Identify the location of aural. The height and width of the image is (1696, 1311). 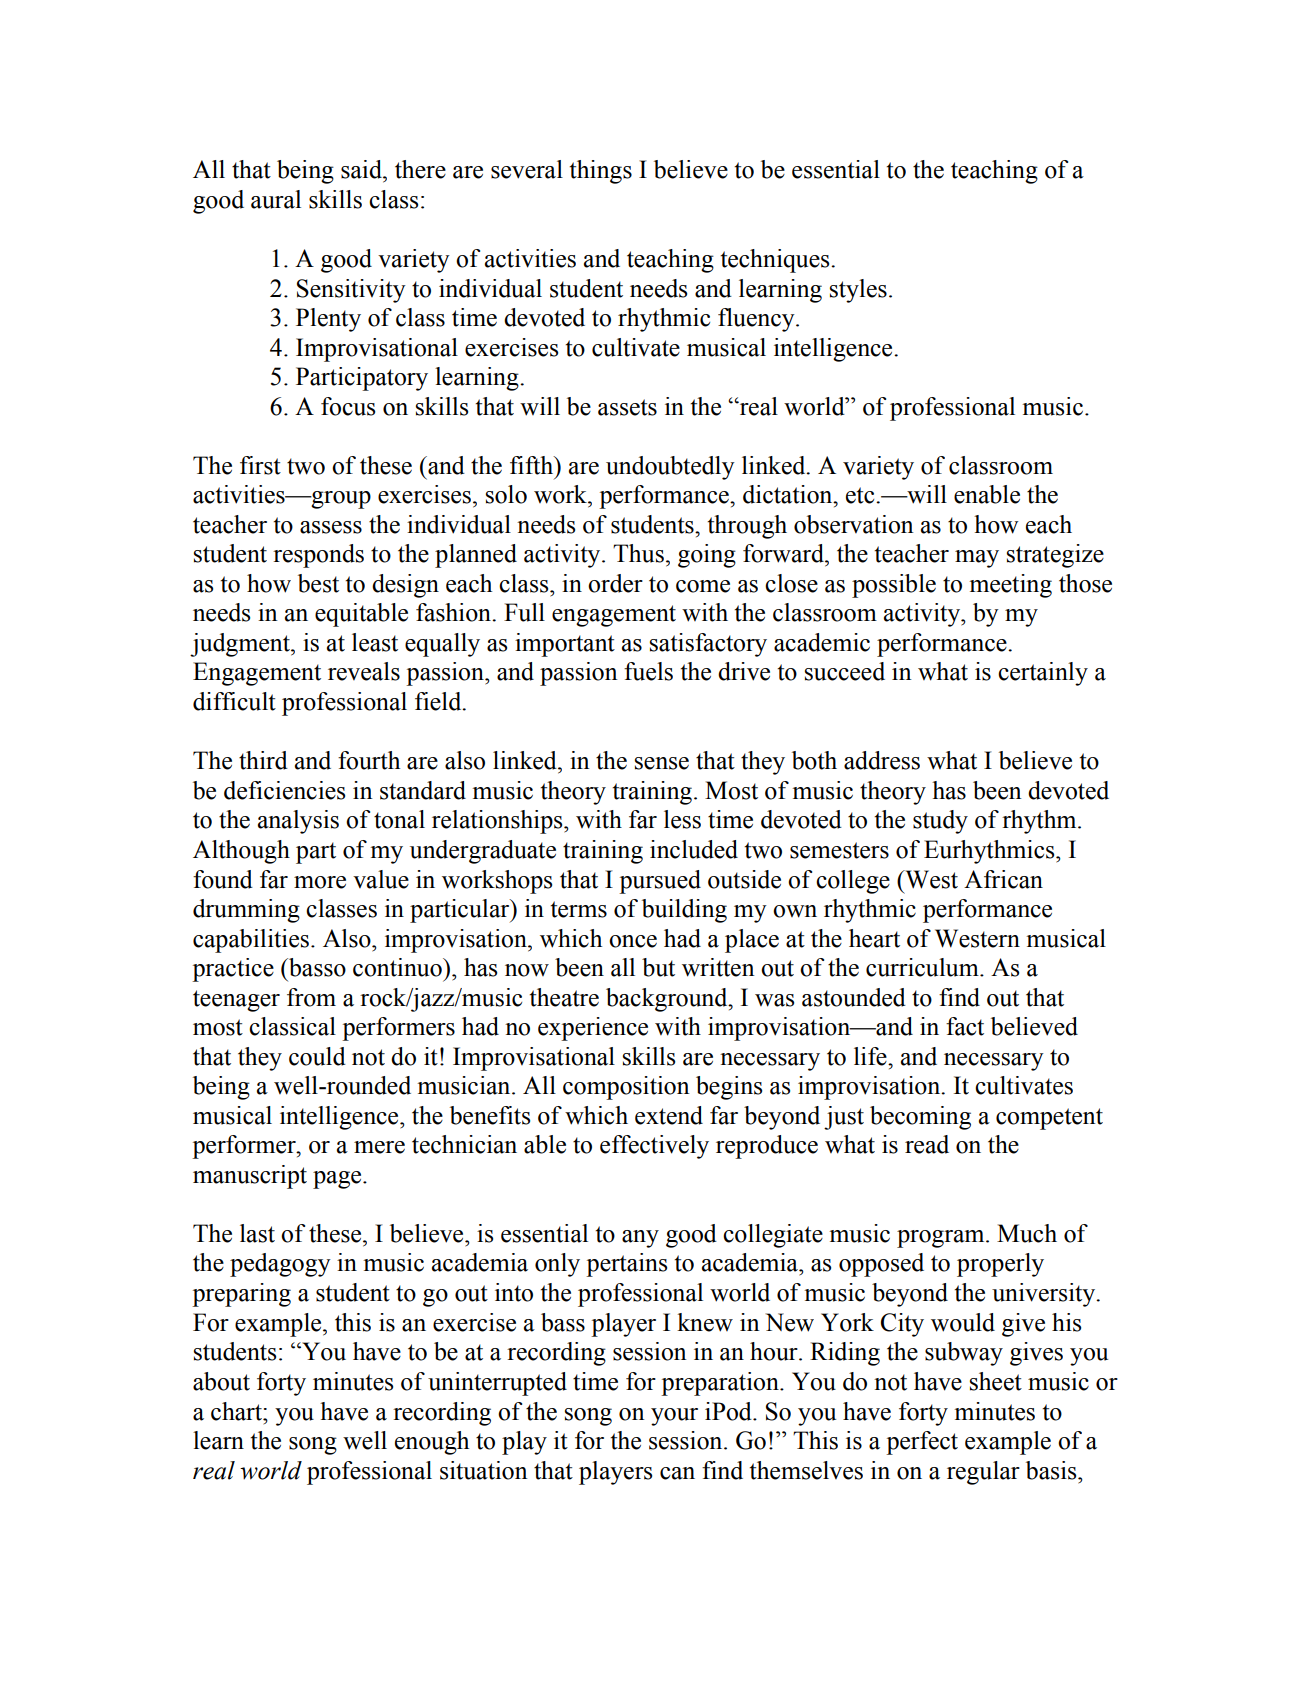
(276, 199).
